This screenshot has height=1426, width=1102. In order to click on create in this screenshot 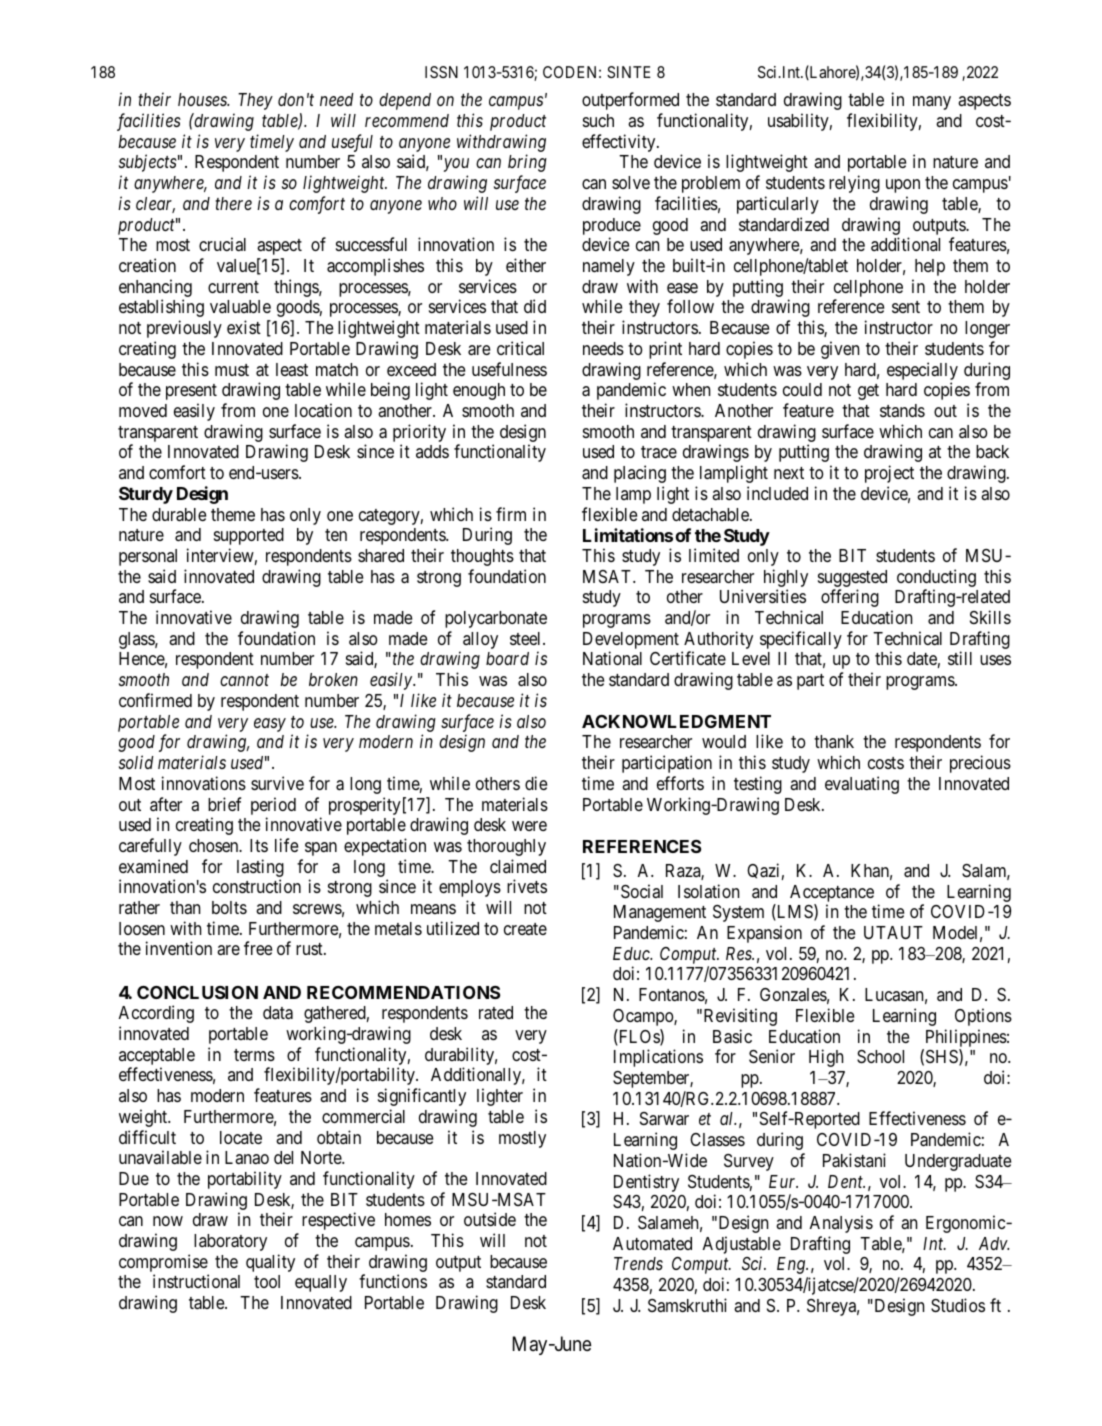, I will do `click(525, 929)`.
